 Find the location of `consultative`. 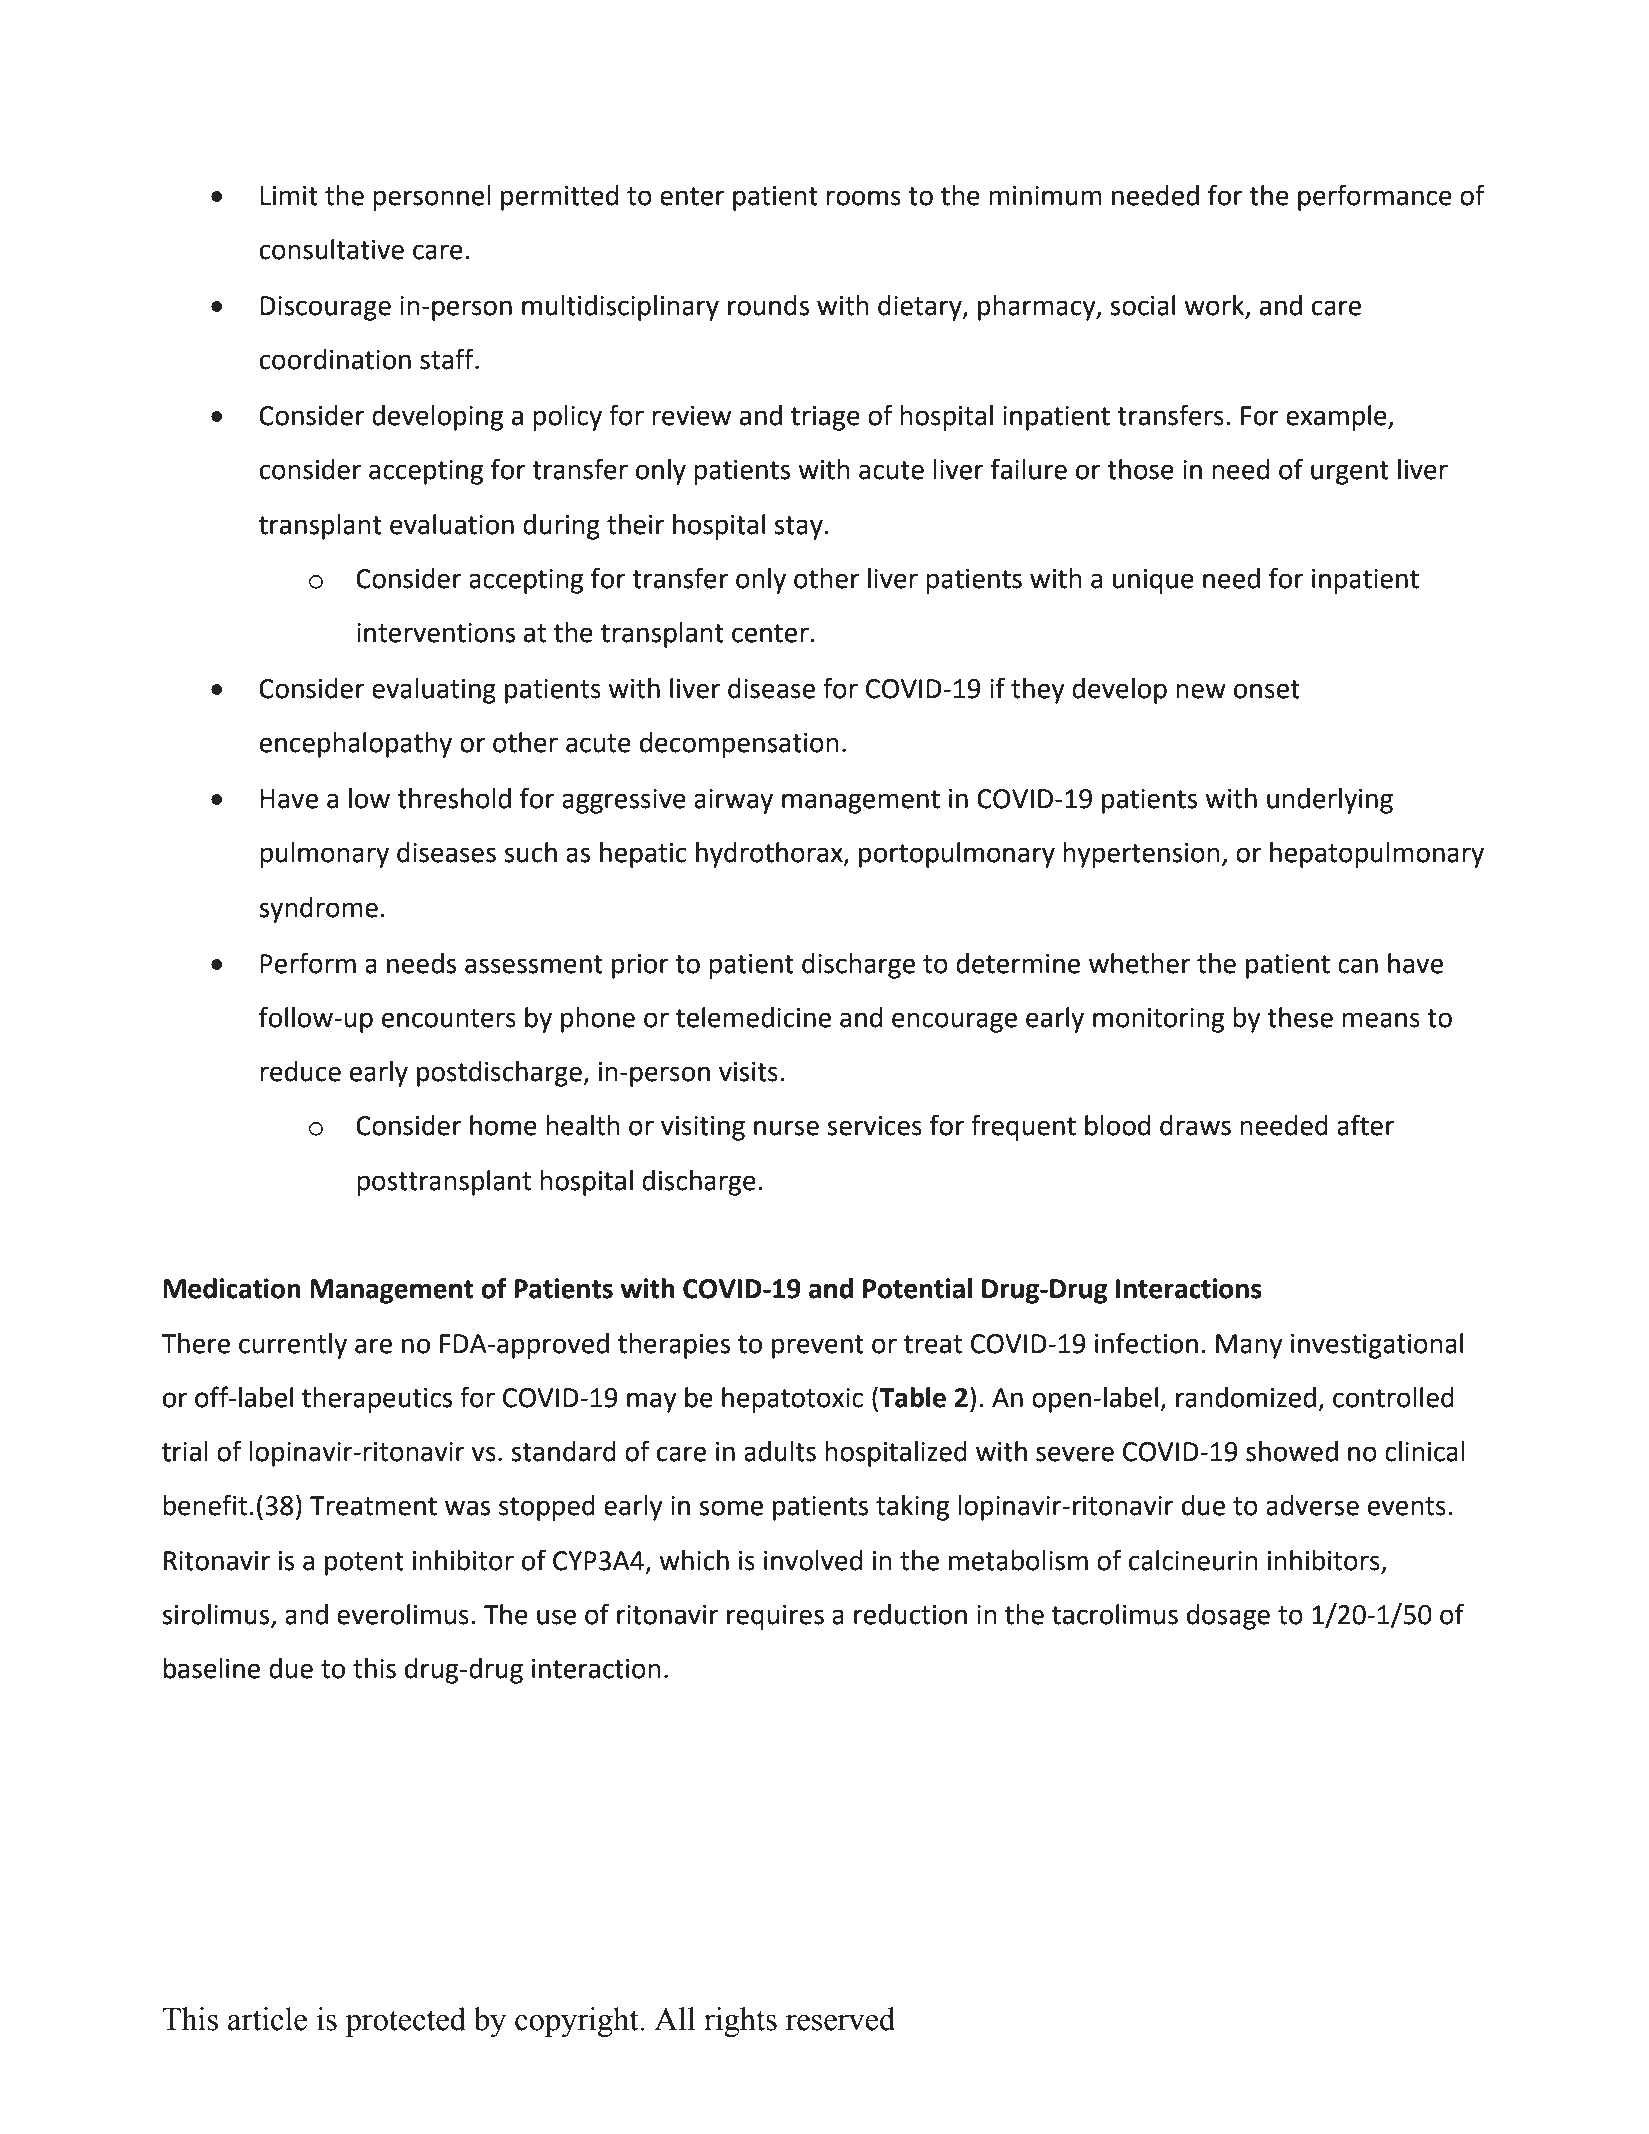

consultative is located at coordinates (332, 249).
